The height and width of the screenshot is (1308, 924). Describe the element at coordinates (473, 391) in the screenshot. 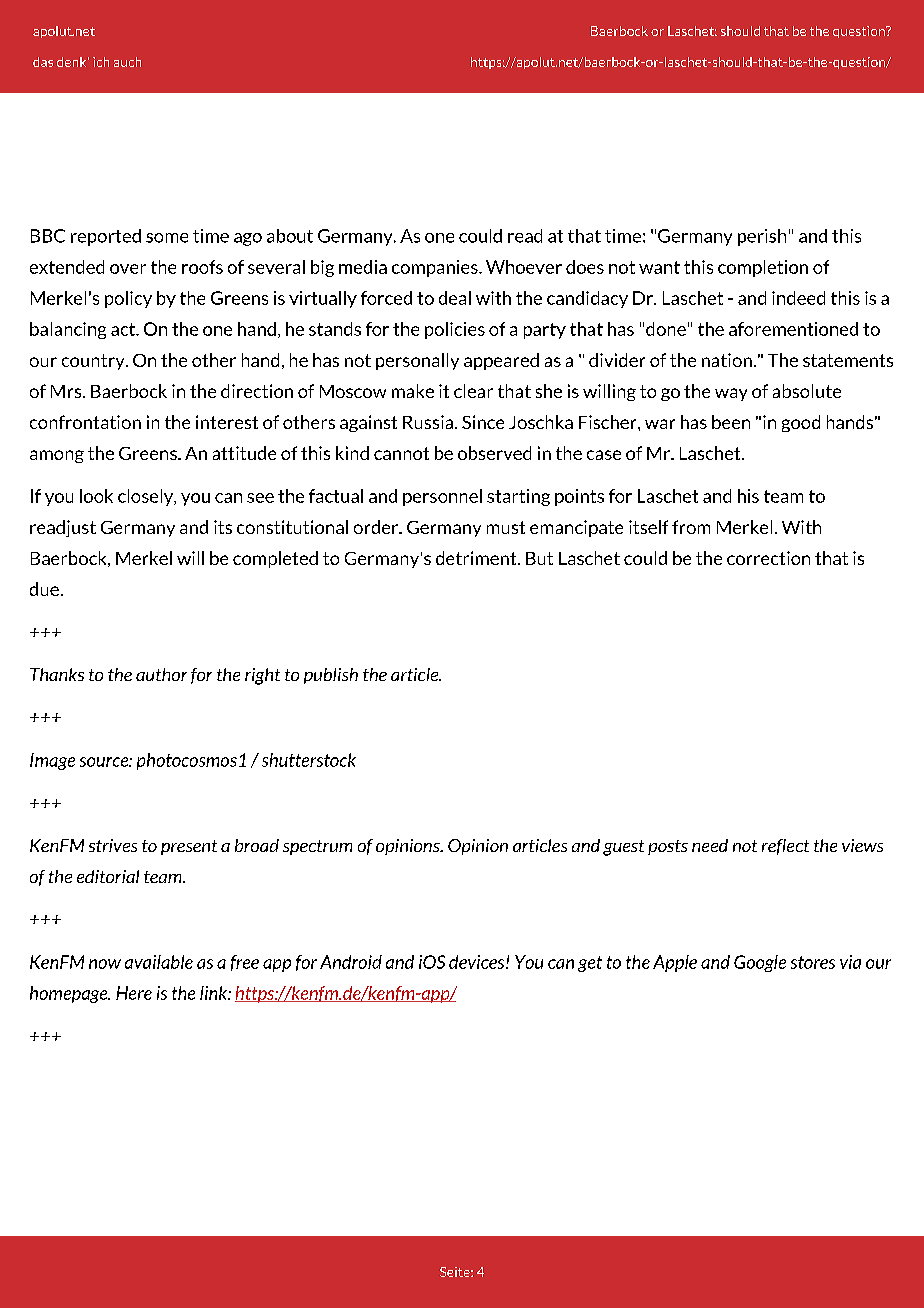

I see `clear` at that location.
